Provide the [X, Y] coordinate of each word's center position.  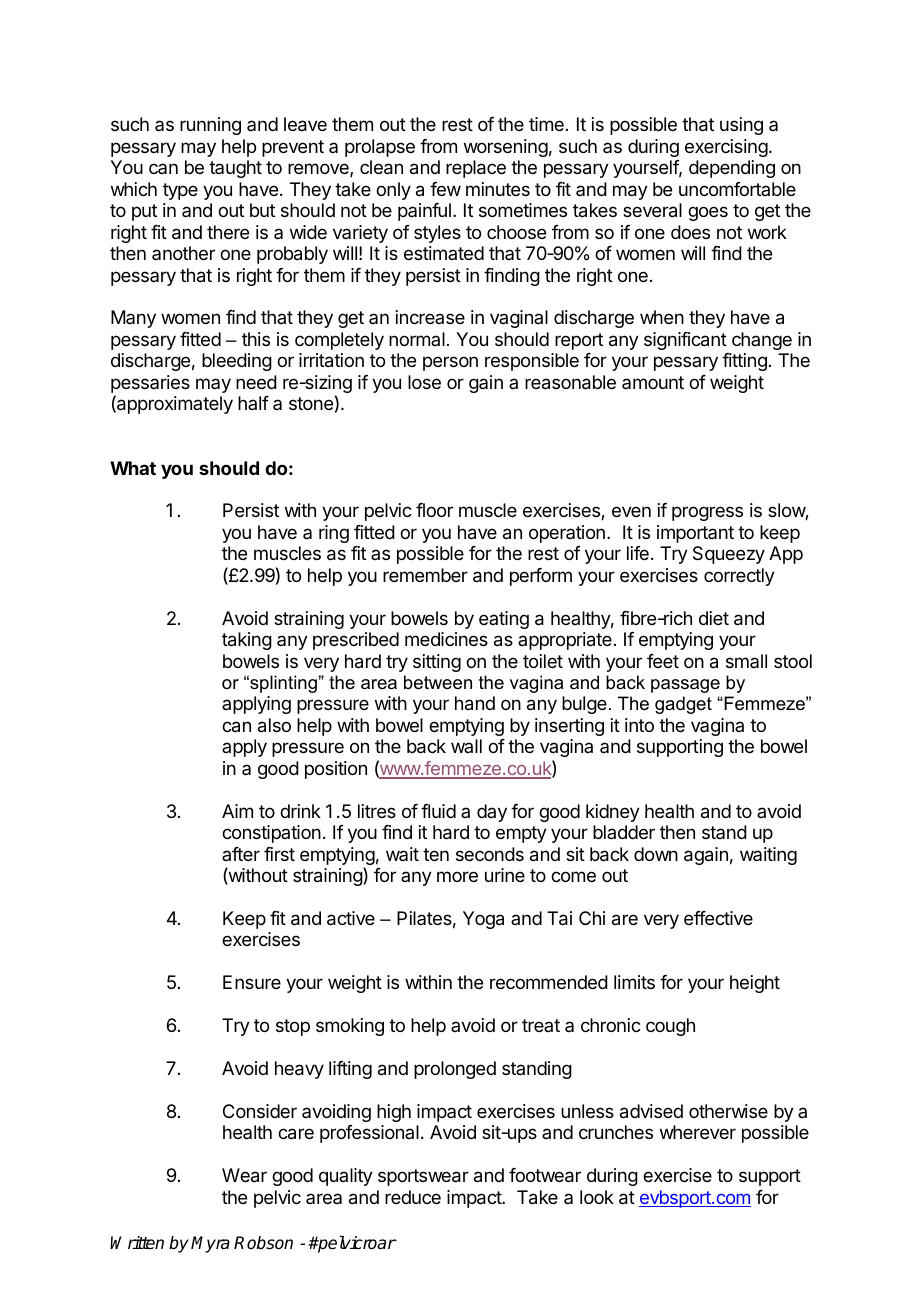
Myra [210, 1244]
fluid [438, 811]
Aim [237, 811]
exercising [726, 148]
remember [425, 575]
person [450, 363]
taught [235, 169]
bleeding [237, 362]
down [656, 854]
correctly [739, 577]
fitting [744, 362]
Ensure [252, 982]
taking [247, 641]
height [755, 984]
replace [476, 169]
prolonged [455, 1070]
